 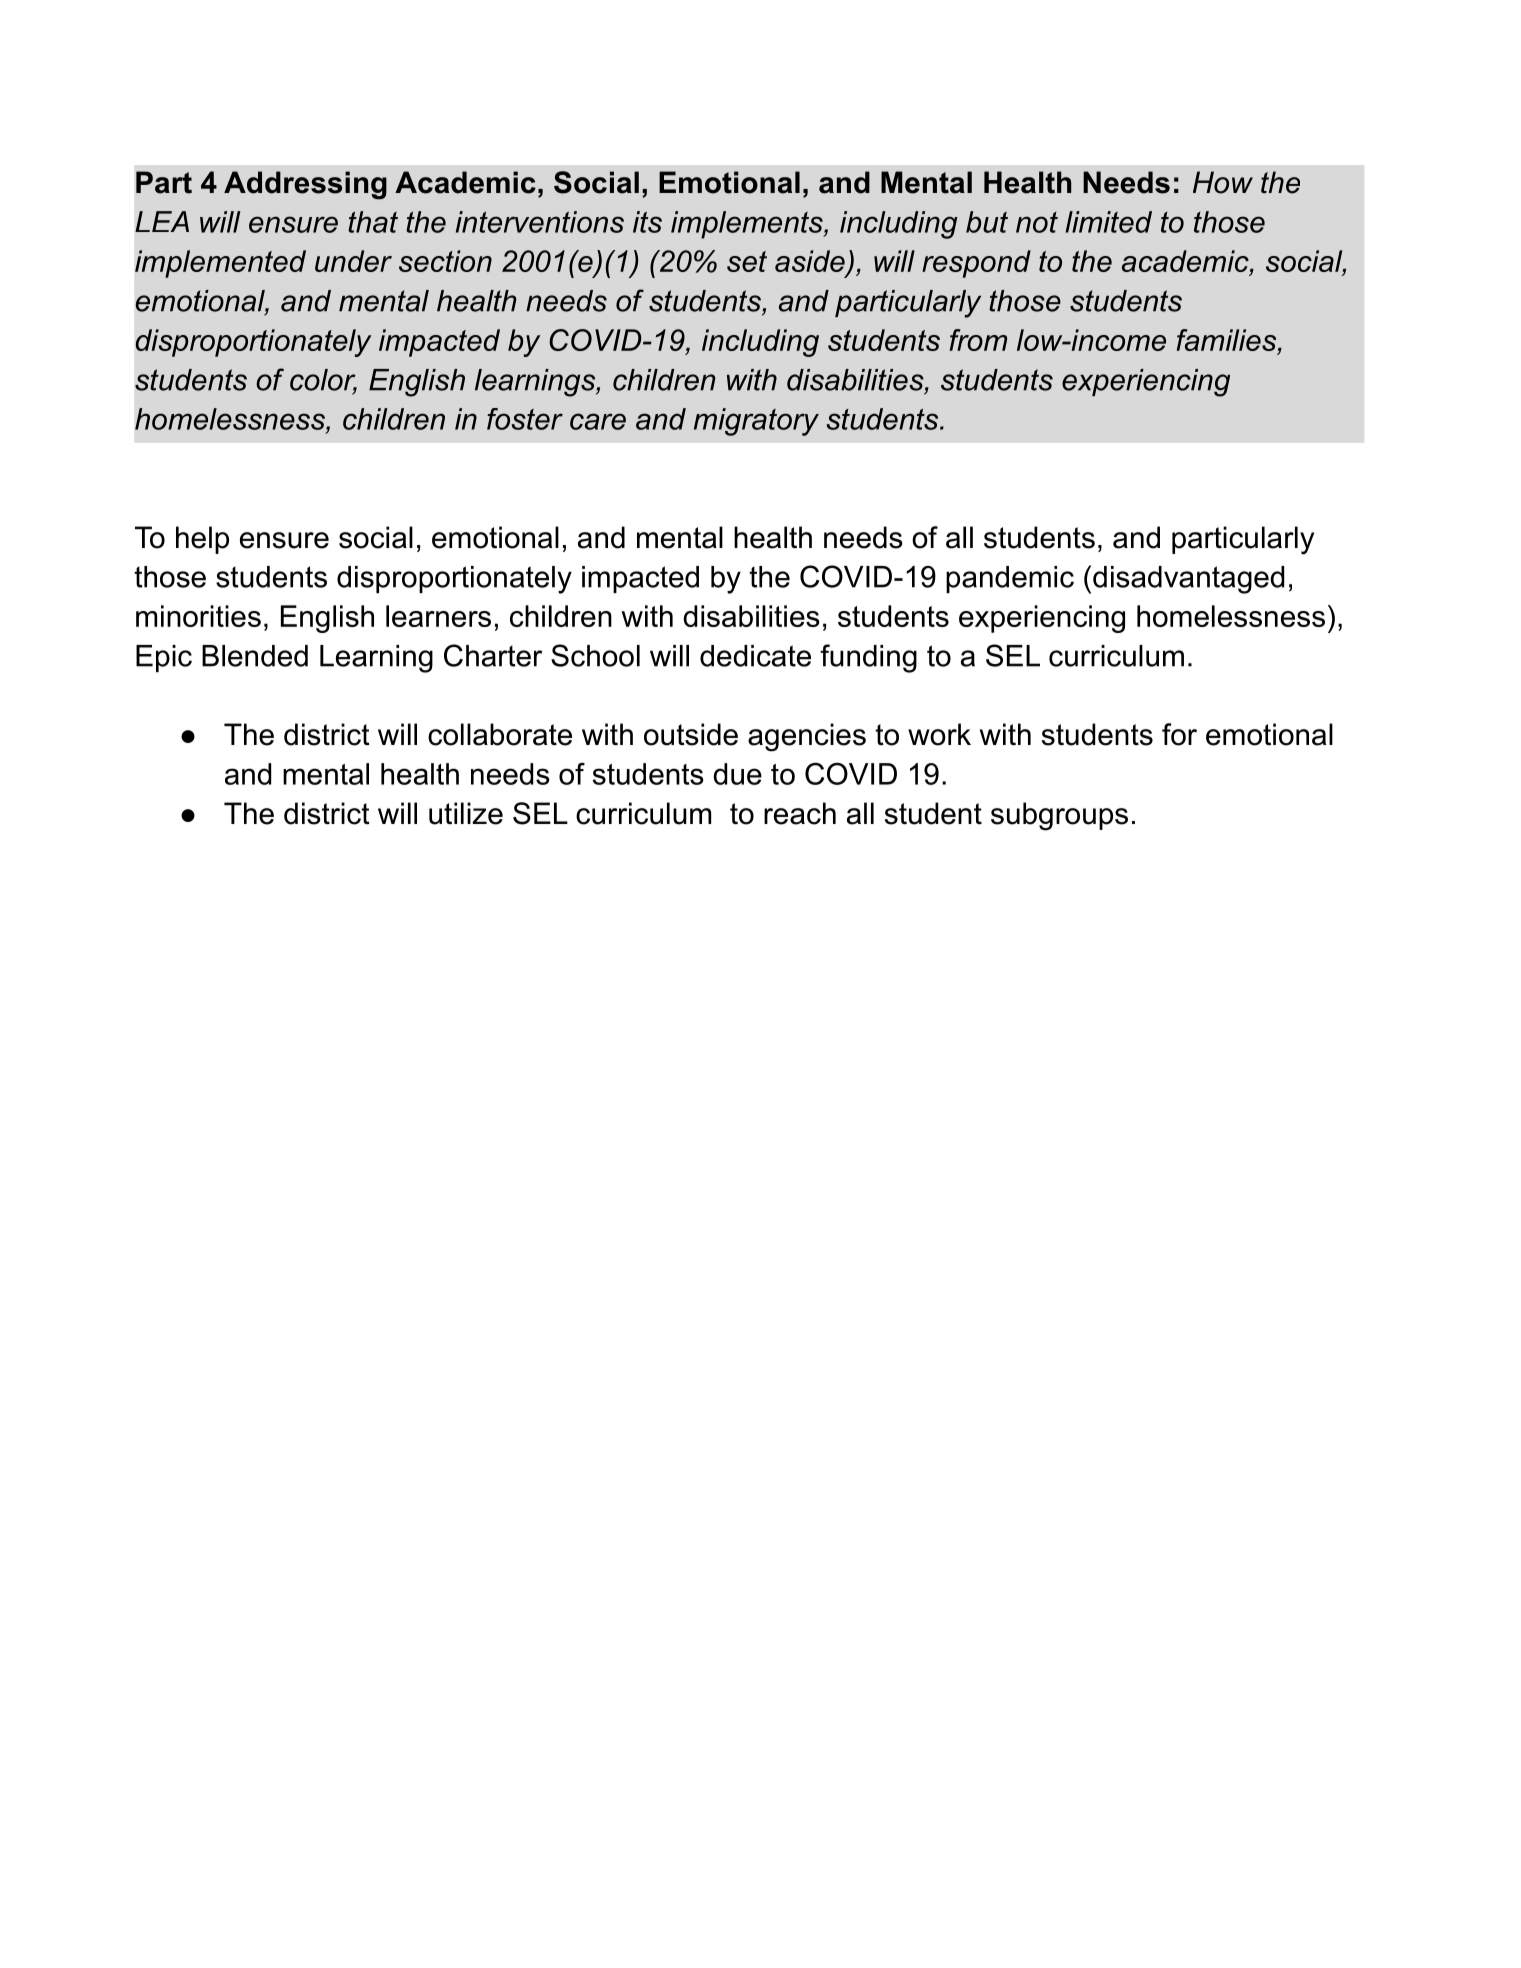 I want to click on subgroups, so click(x=1059, y=816).
